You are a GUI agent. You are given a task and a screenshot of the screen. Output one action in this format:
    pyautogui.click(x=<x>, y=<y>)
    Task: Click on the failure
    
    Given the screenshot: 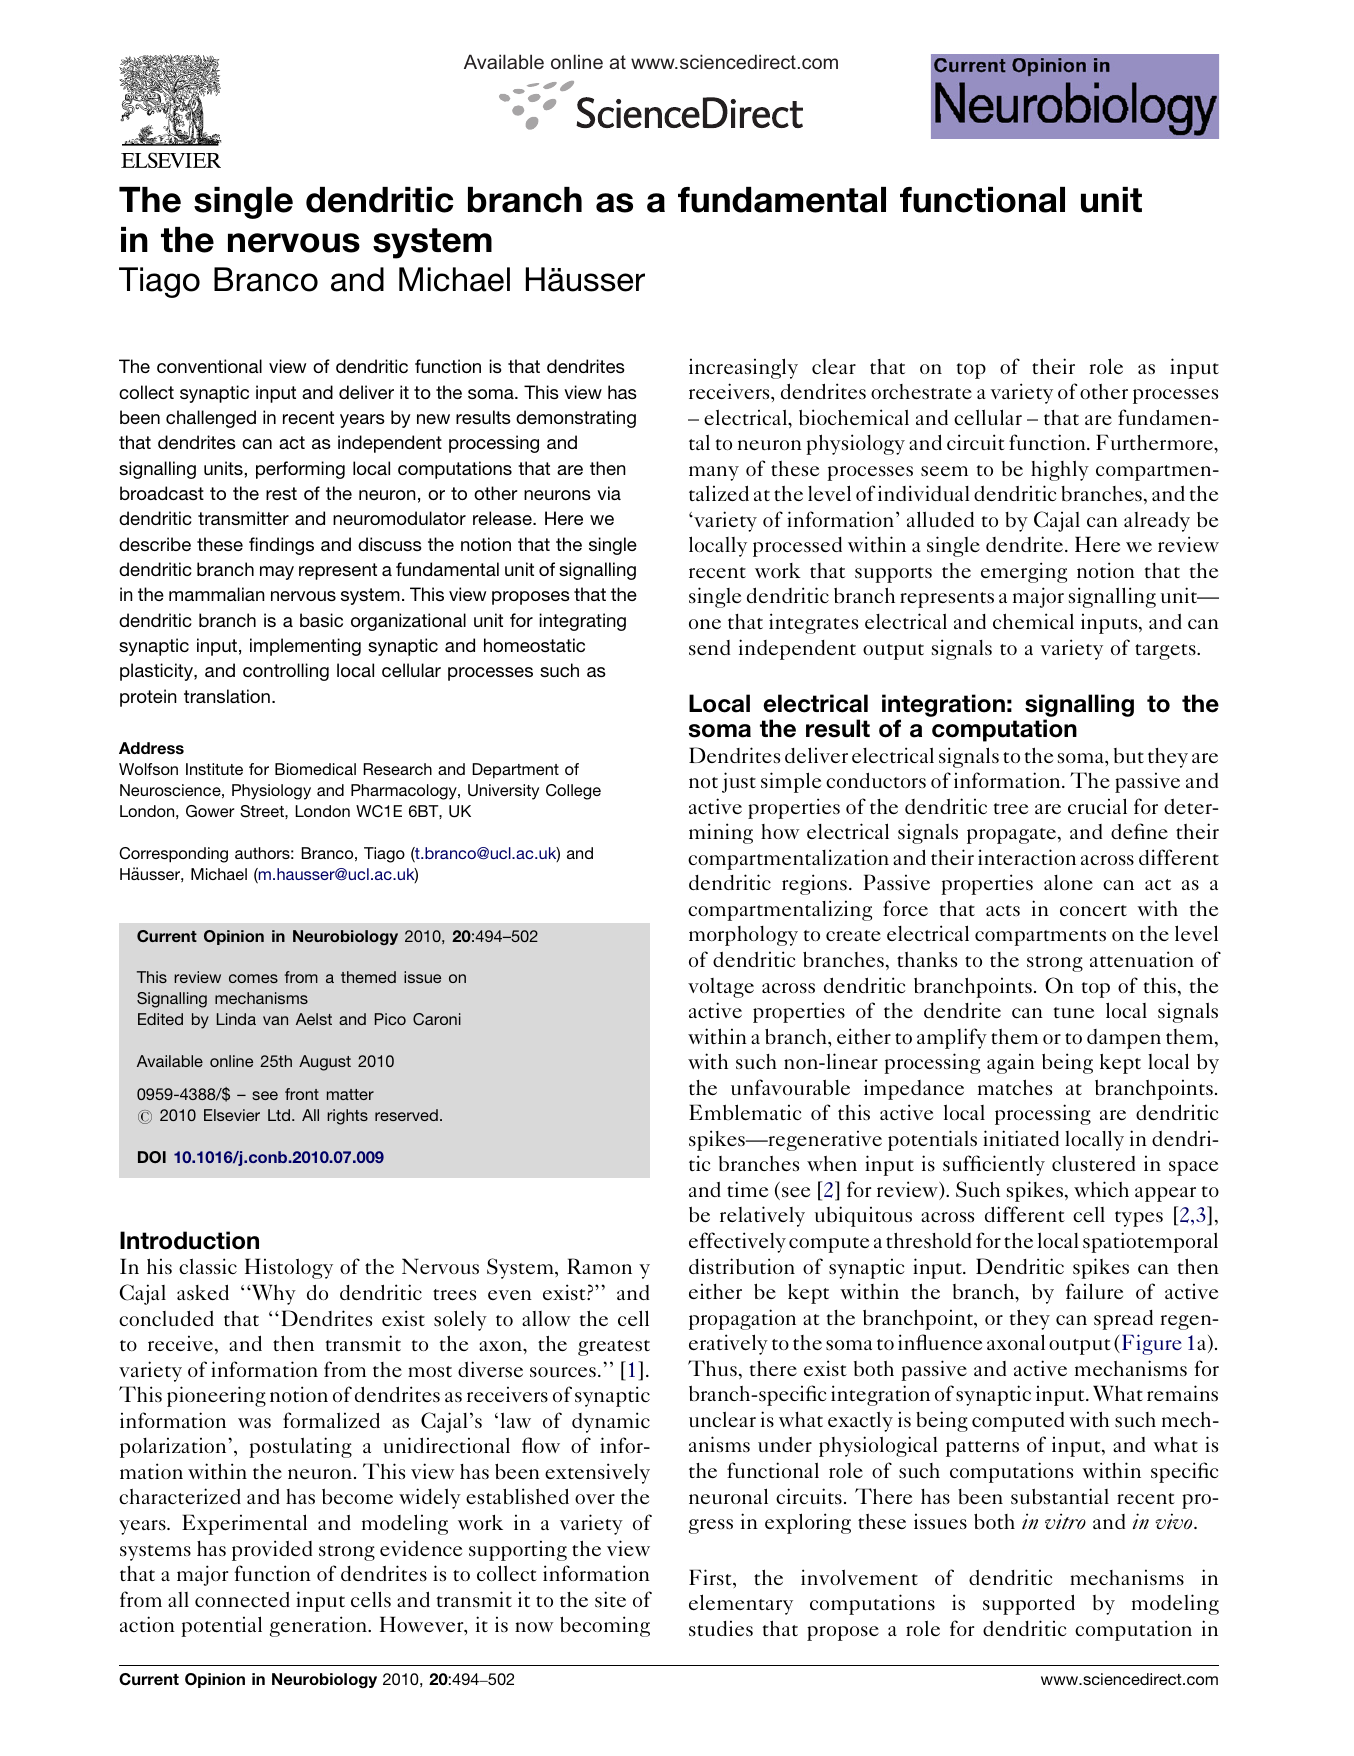 What is the action you would take?
    pyautogui.click(x=1094, y=1291)
